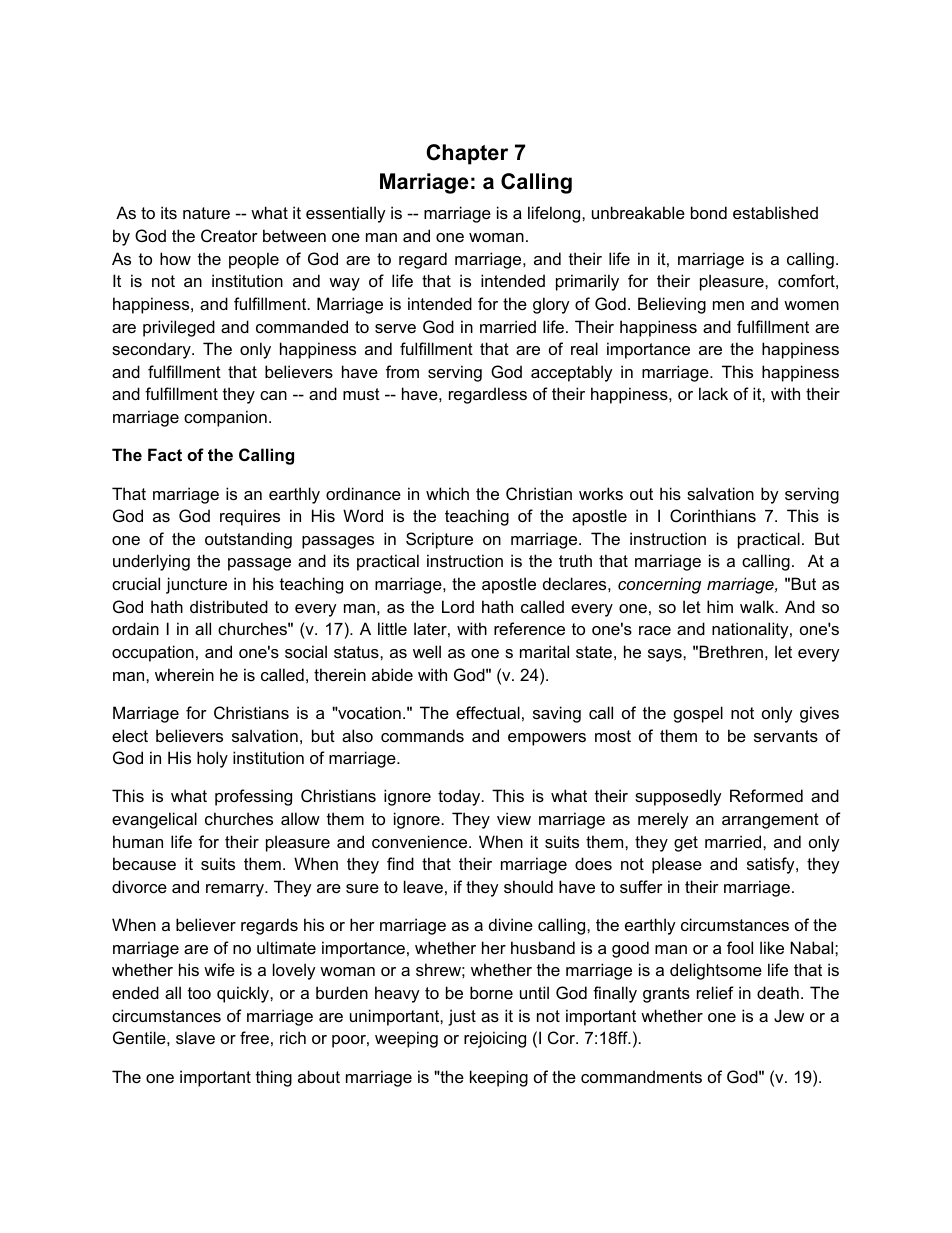 The height and width of the page is (1233, 952). Describe the element at coordinates (195, 1037) in the page. I see `slave` at that location.
